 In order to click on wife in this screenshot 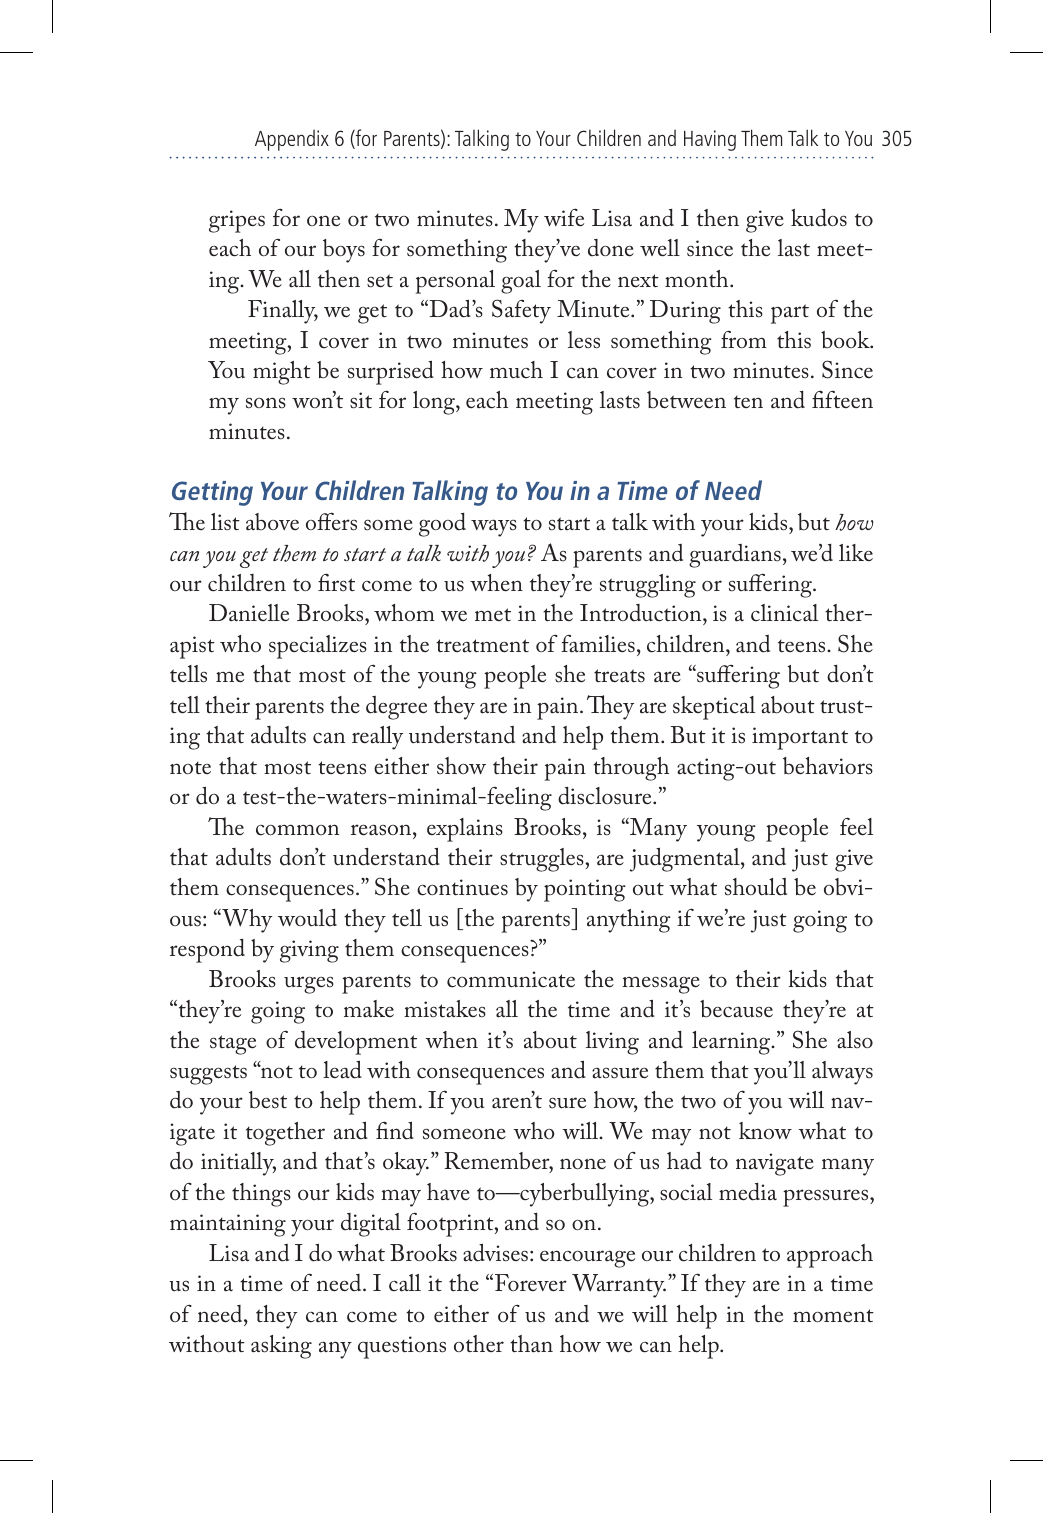, I will do `click(564, 217)`.
